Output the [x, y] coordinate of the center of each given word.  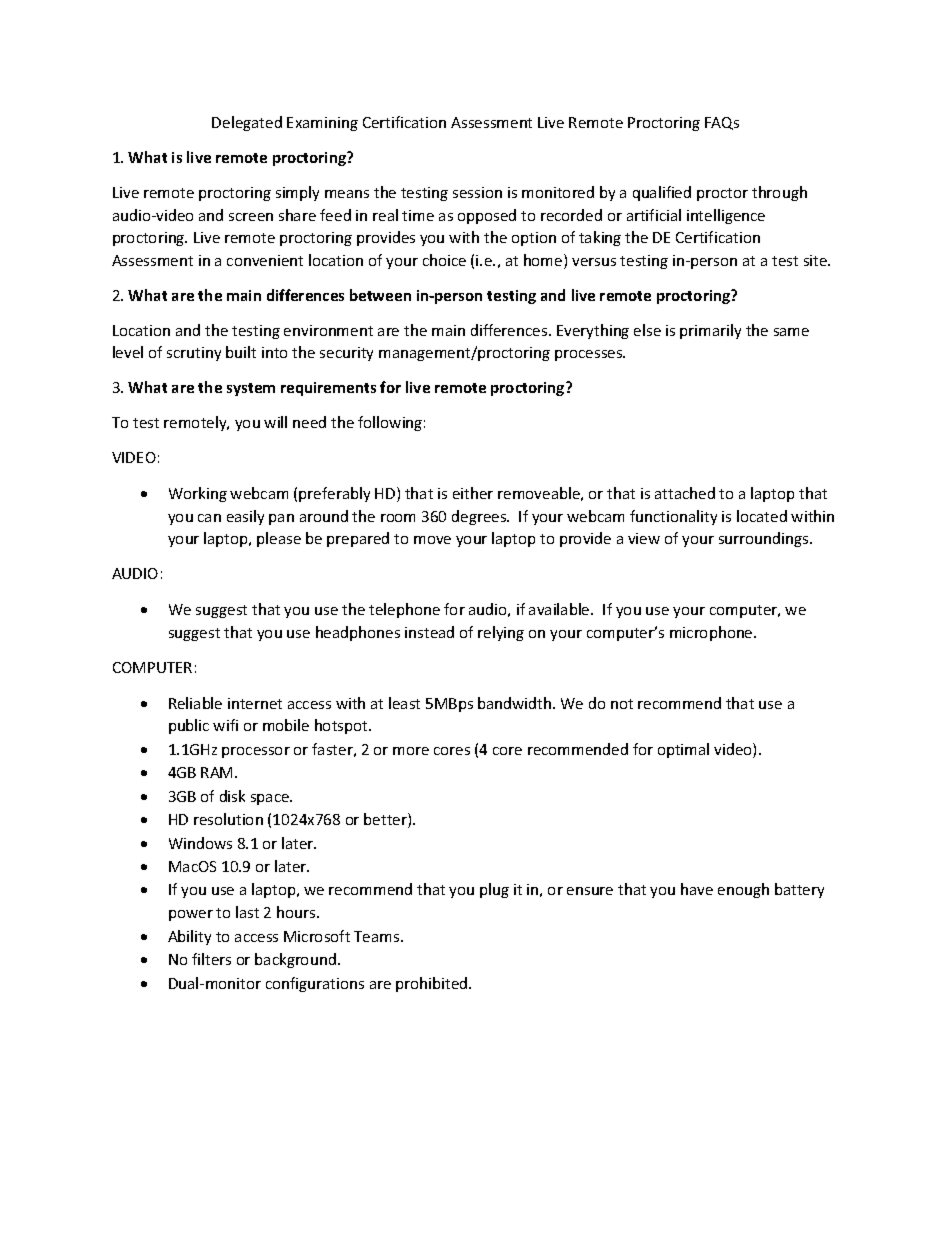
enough [743, 890]
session [477, 192]
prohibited [433, 984]
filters [211, 959]
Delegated [247, 123]
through [779, 193]
